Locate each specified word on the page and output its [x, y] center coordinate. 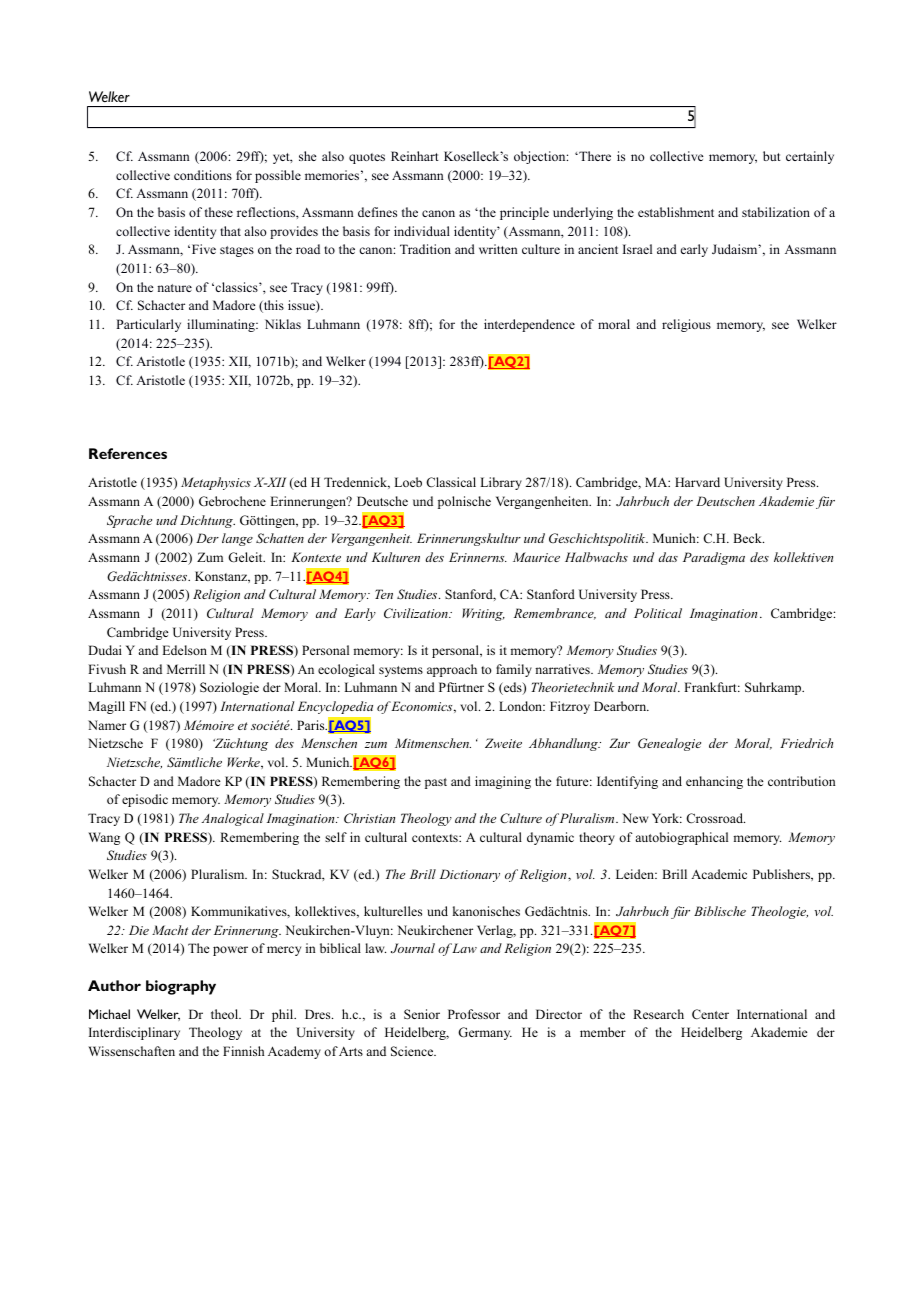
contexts [436, 838]
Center [710, 1014]
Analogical [232, 819]
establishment [676, 212]
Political [658, 613]
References [128, 453]
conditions [203, 175]
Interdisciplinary [134, 1033]
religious [686, 325]
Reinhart [415, 156]
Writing [483, 614]
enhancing [714, 782]
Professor [474, 1014]
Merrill [186, 669]
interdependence [529, 325]
